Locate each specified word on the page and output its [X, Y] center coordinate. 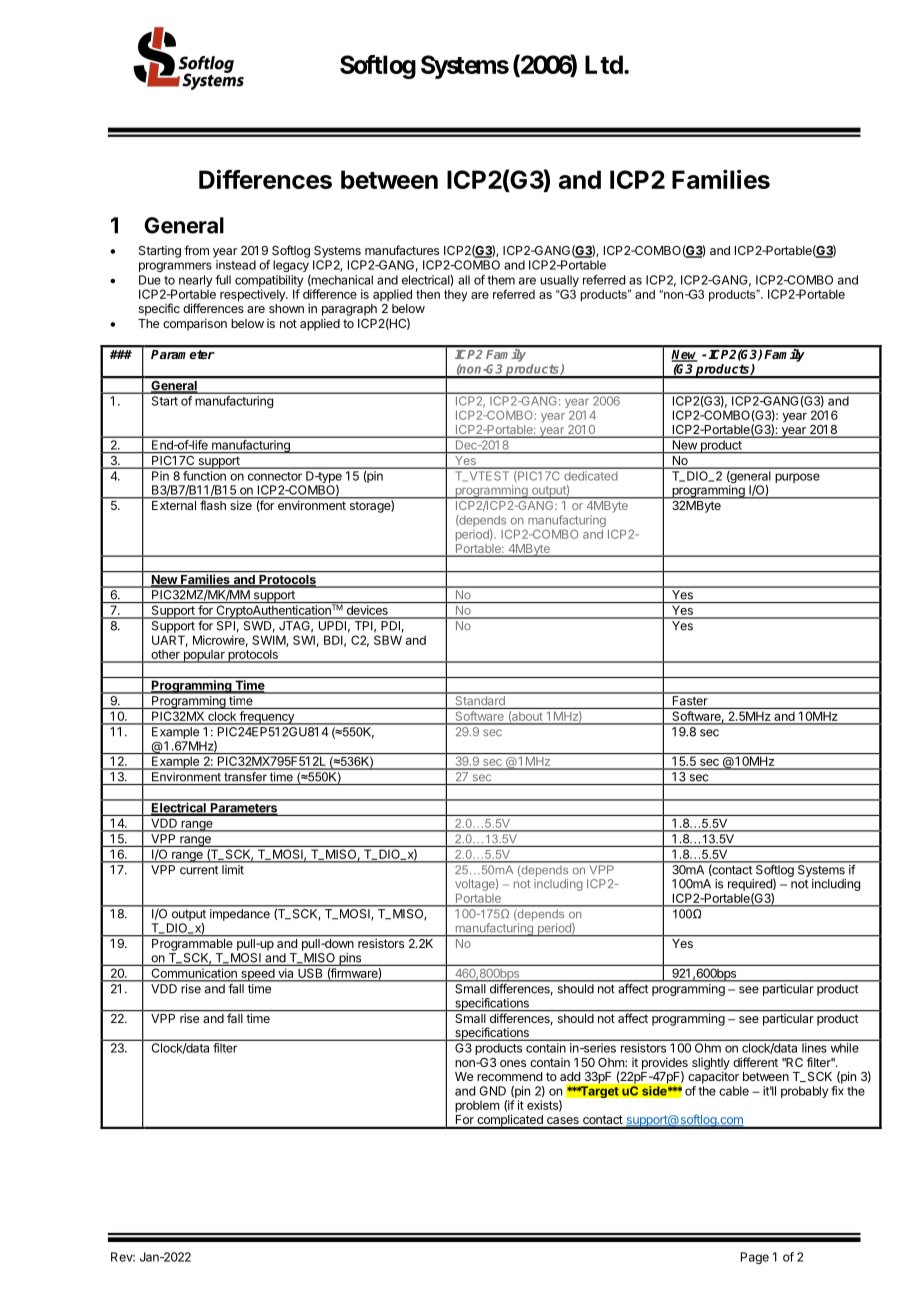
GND [493, 1091]
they [455, 296]
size [241, 505]
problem [477, 1107]
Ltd [604, 64]
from [196, 250]
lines [814, 1048]
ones [513, 1063]
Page [755, 1258]
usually [559, 282]
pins [350, 959]
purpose [797, 478]
